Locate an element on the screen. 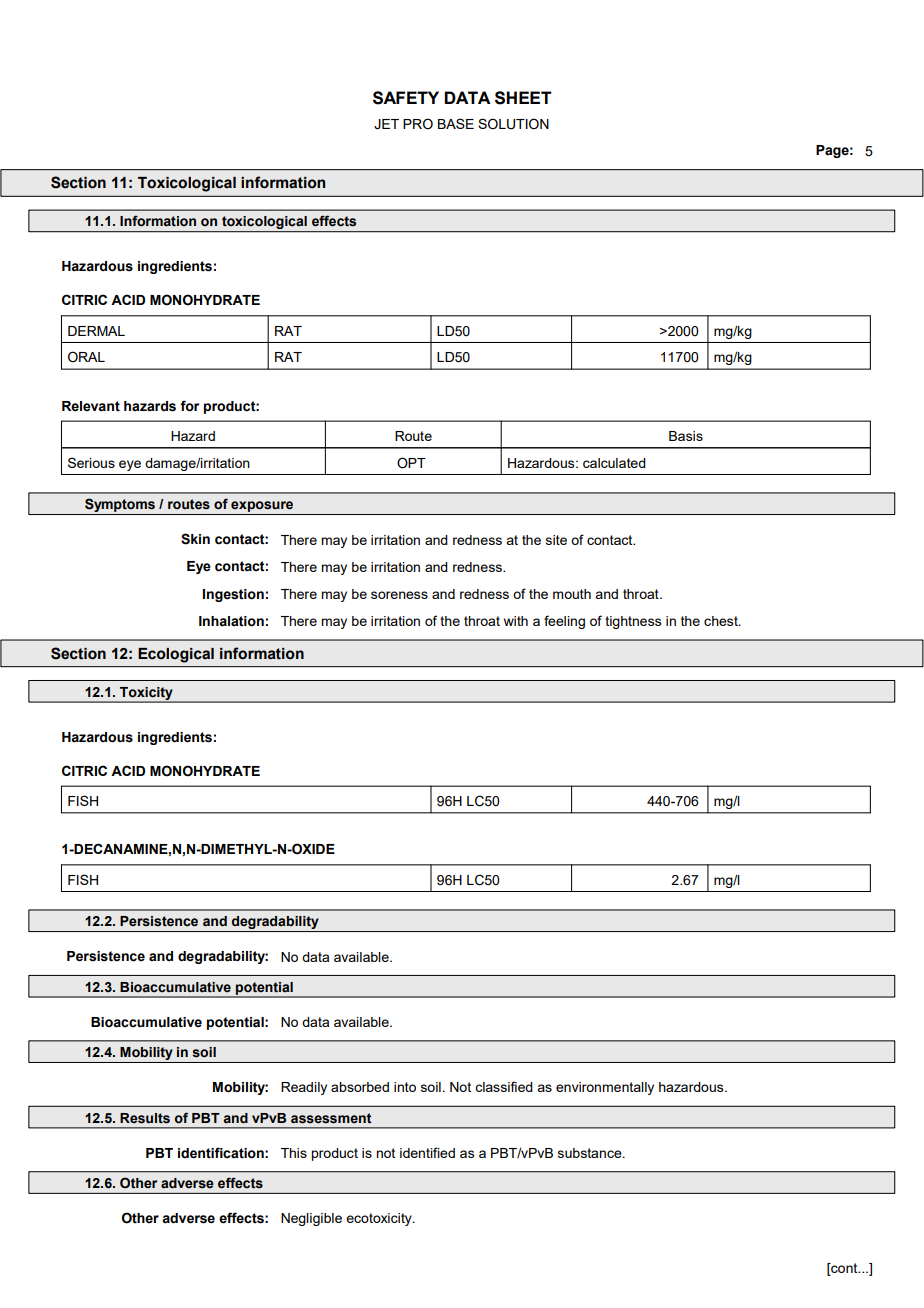  Symptoms is located at coordinates (120, 506).
